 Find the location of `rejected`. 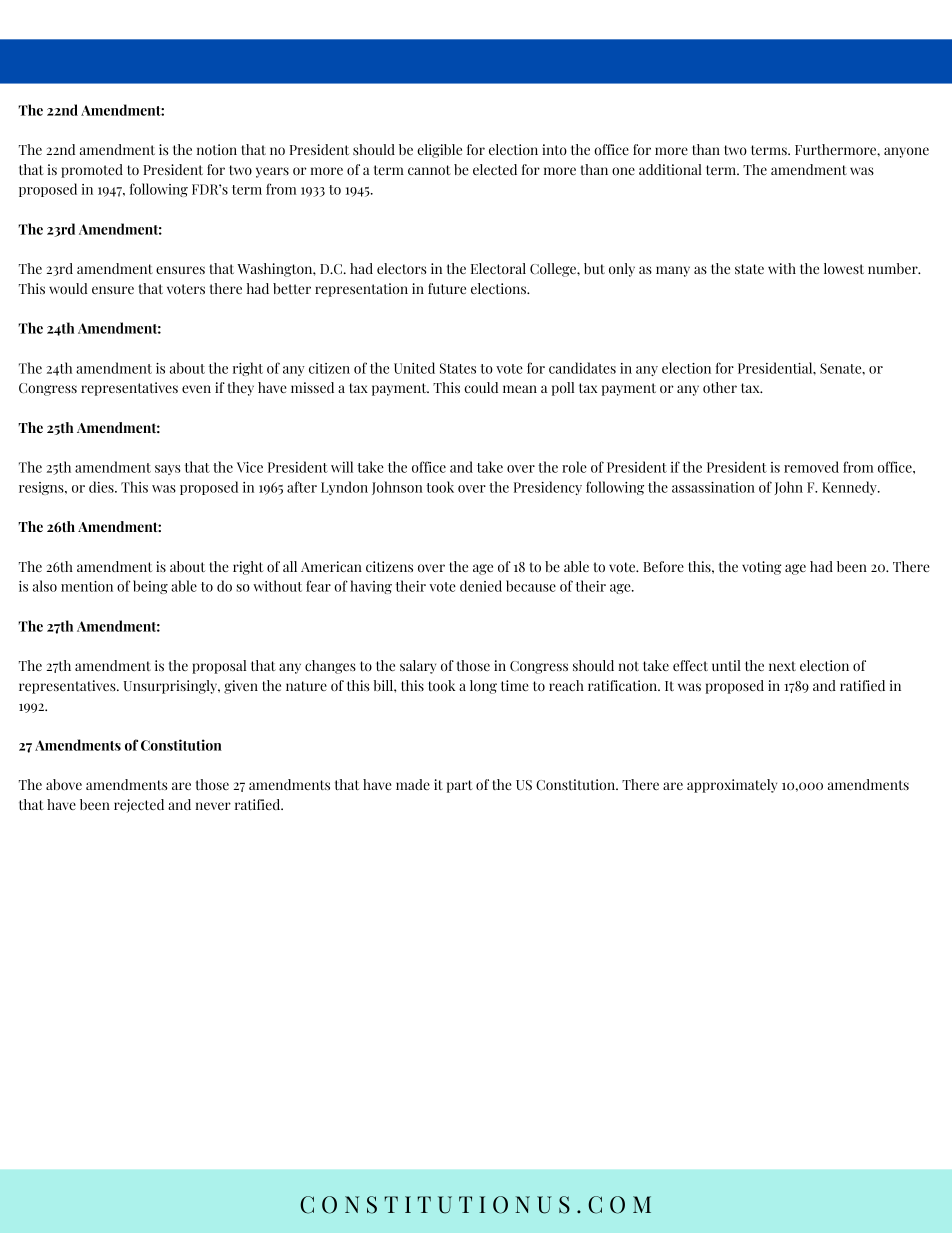

rejected is located at coordinates (139, 806).
